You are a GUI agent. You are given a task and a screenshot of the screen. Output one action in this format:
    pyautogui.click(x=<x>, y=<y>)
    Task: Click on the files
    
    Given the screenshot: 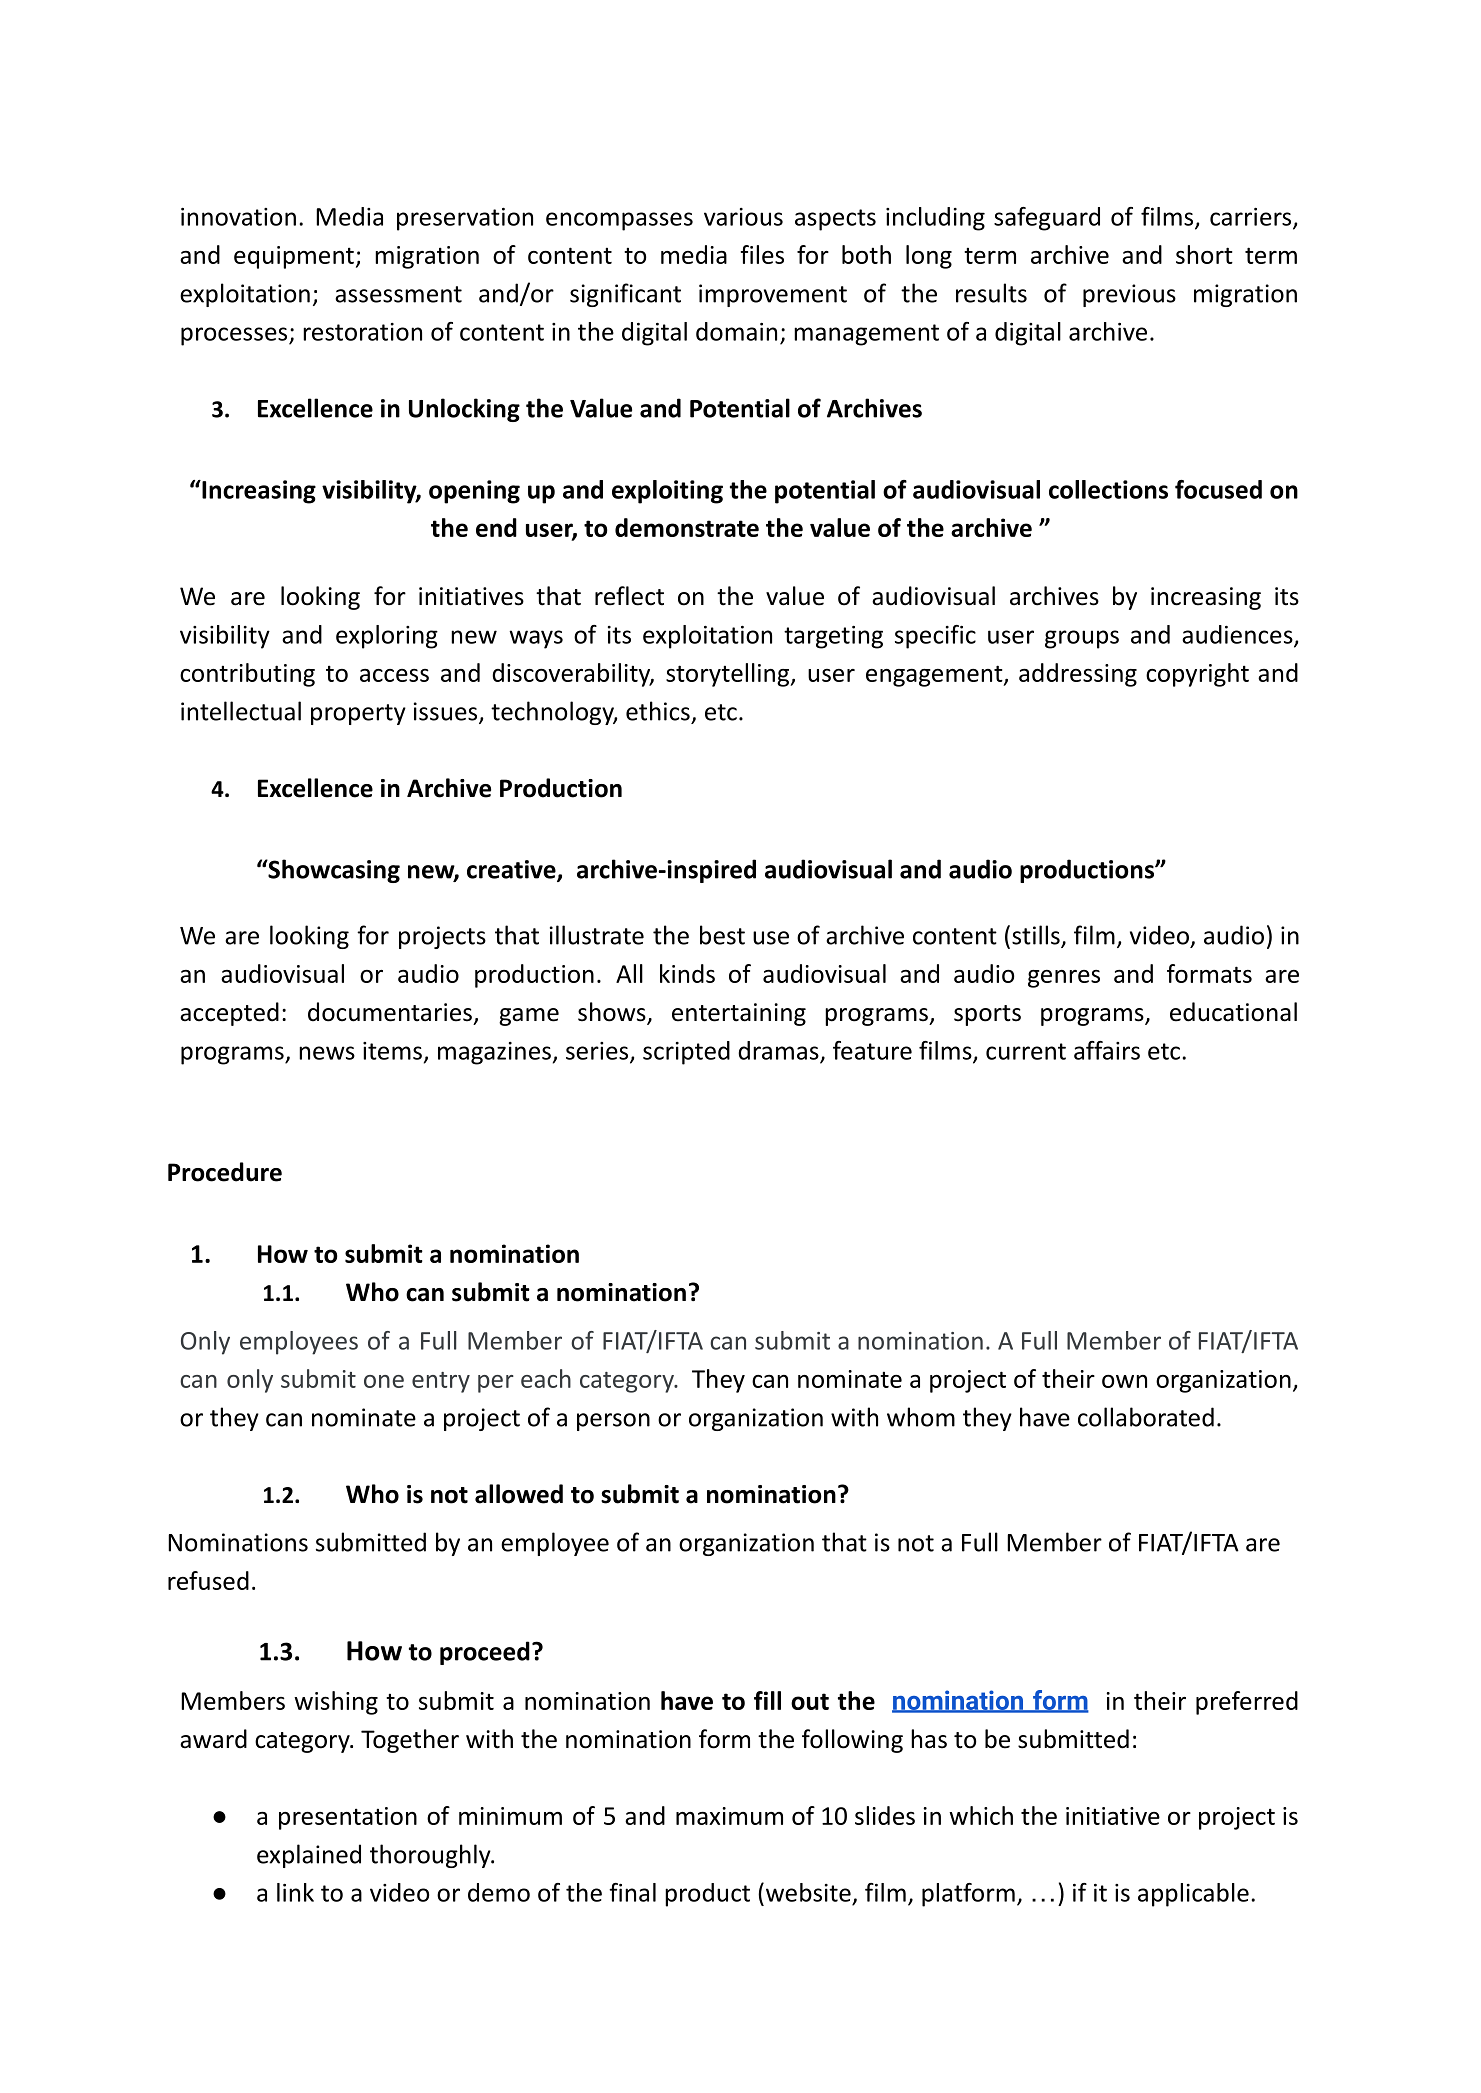 What is the action you would take?
    pyautogui.click(x=762, y=254)
